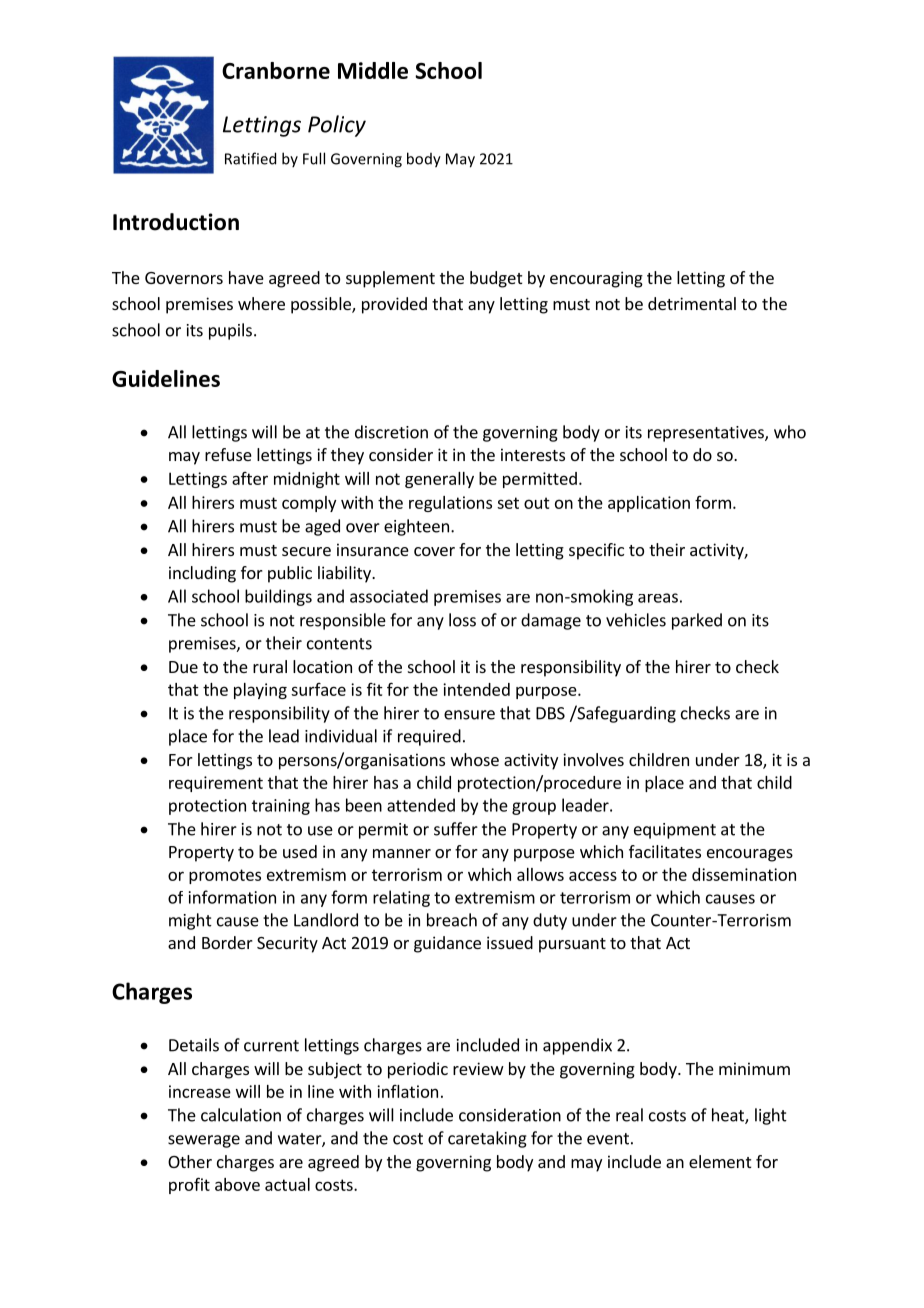 The width and height of the document is (924, 1308). Describe the element at coordinates (675, 831) in the document. I see `equipment` at that location.
